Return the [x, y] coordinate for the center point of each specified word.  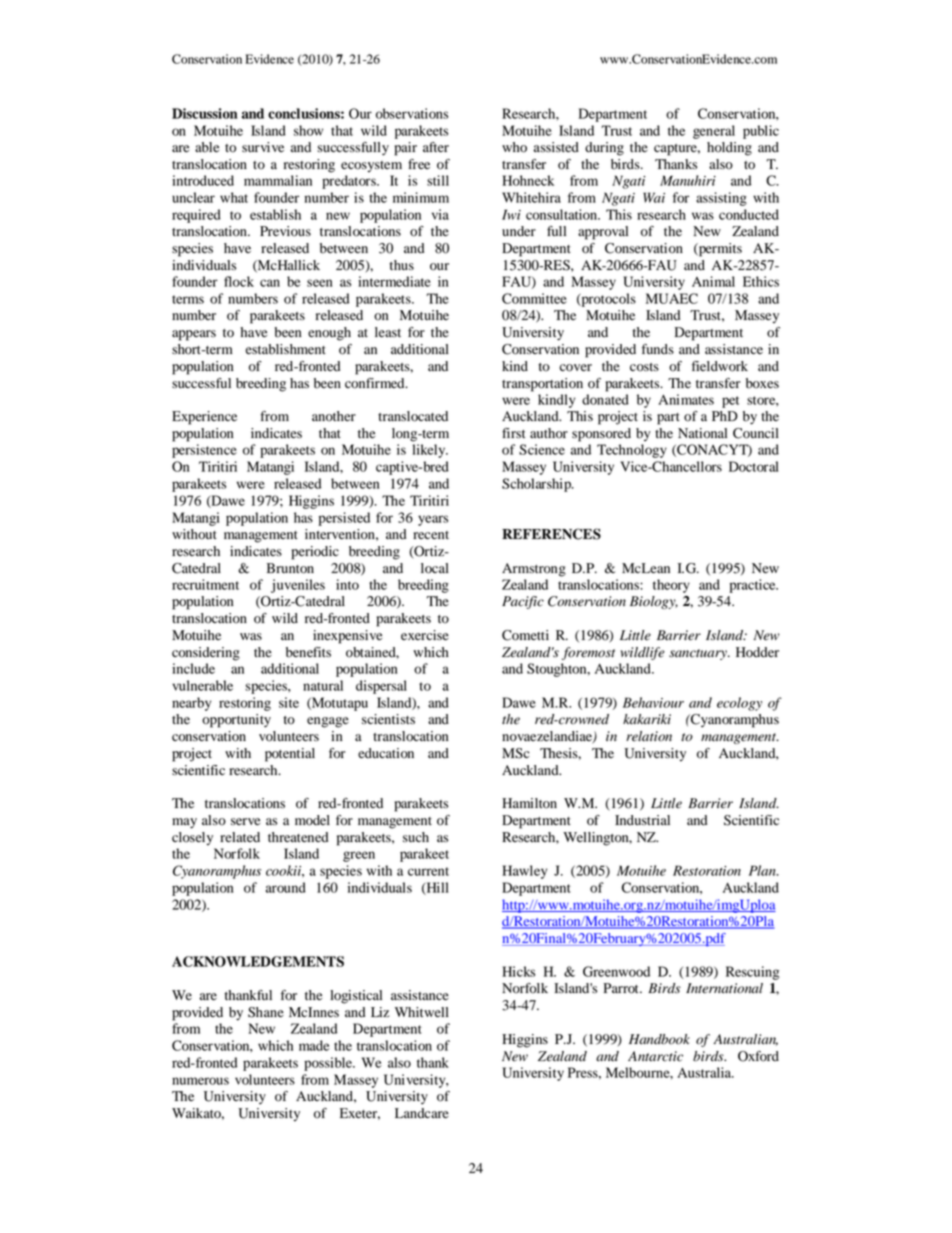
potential [290, 755]
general [714, 132]
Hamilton [529, 803]
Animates [686, 399]
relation [649, 736]
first [514, 433]
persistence [204, 451]
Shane [266, 1012]
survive [263, 147]
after [436, 147]
